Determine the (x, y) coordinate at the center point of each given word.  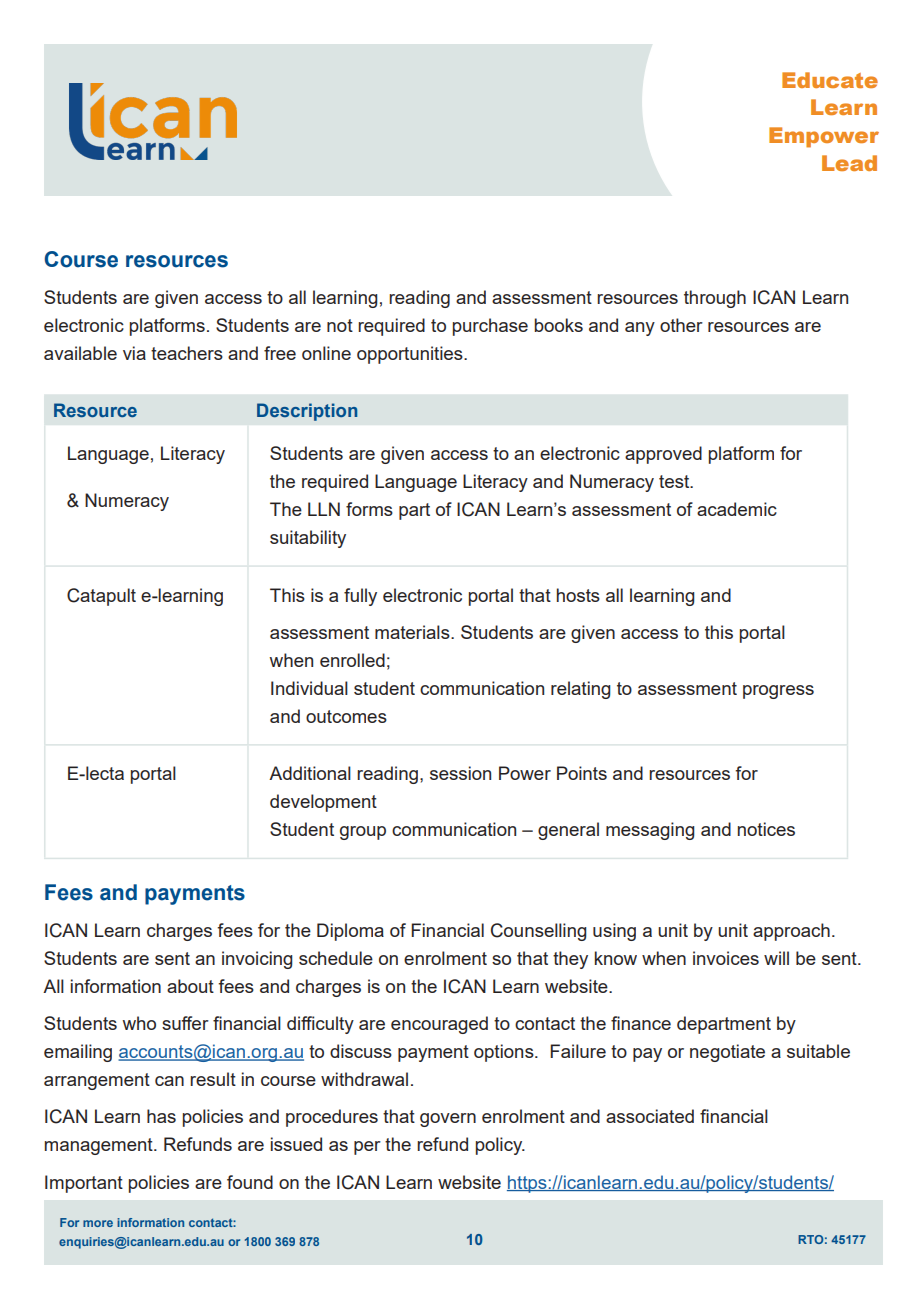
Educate (830, 80)
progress (778, 692)
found (250, 1182)
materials (413, 632)
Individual (309, 688)
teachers (187, 353)
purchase (490, 327)
